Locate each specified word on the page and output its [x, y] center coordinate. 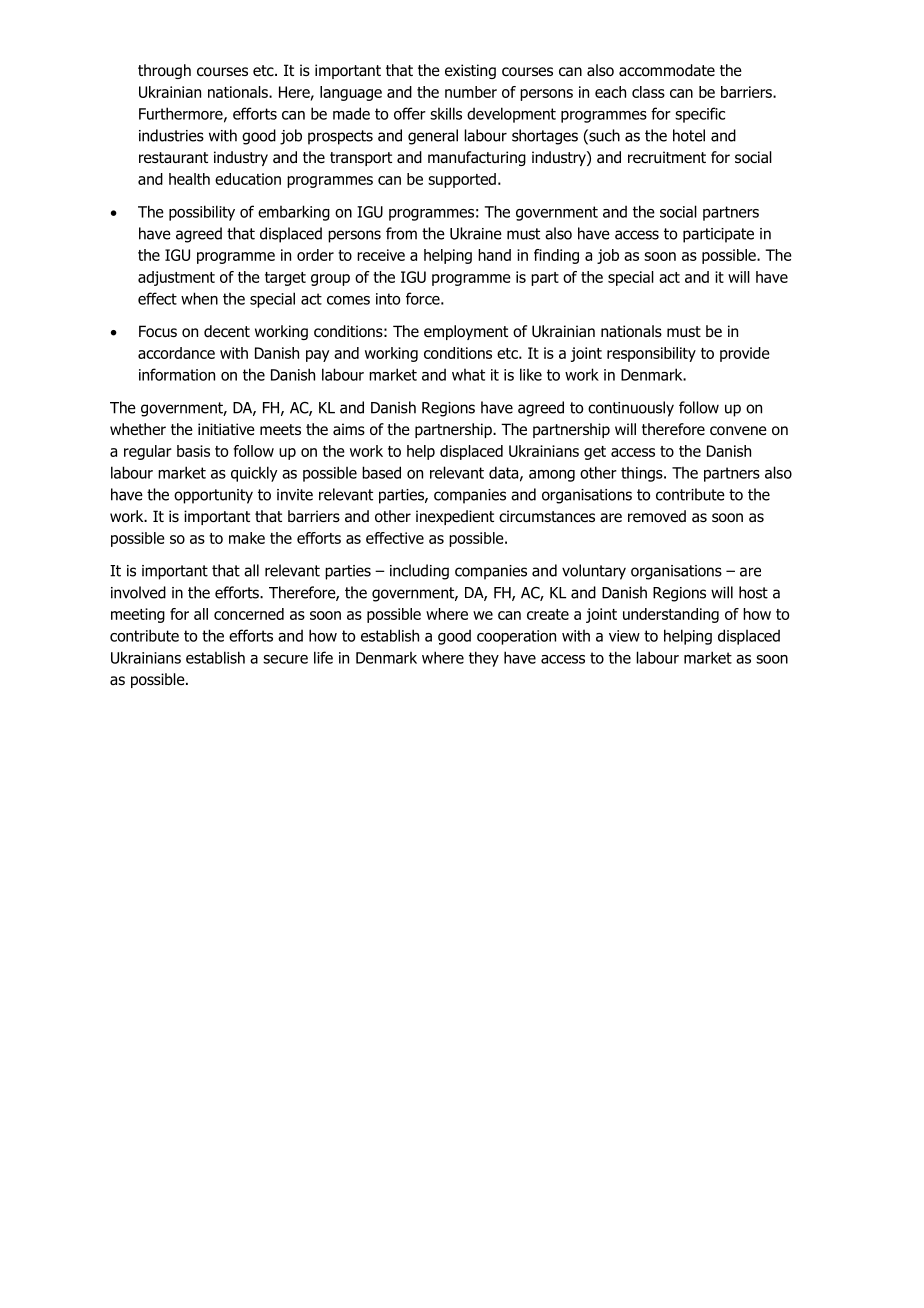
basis [193, 451]
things [643, 474]
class [648, 92]
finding [556, 256]
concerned [249, 614]
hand [494, 255]
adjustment [176, 278]
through [164, 71]
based [381, 472]
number [471, 92]
